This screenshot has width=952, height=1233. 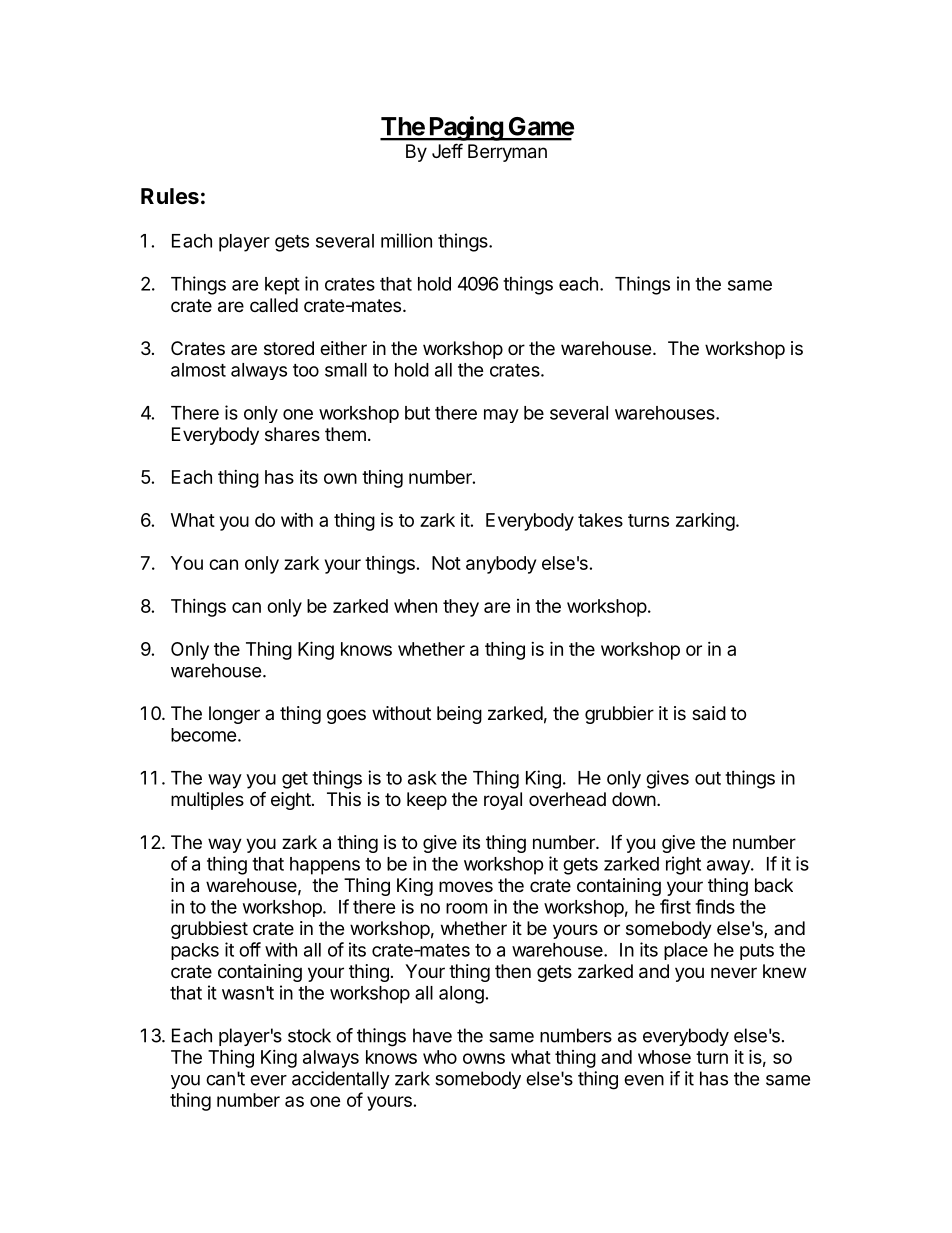 What do you see at coordinates (503, 801) in the screenshot?
I see `royal` at bounding box center [503, 801].
